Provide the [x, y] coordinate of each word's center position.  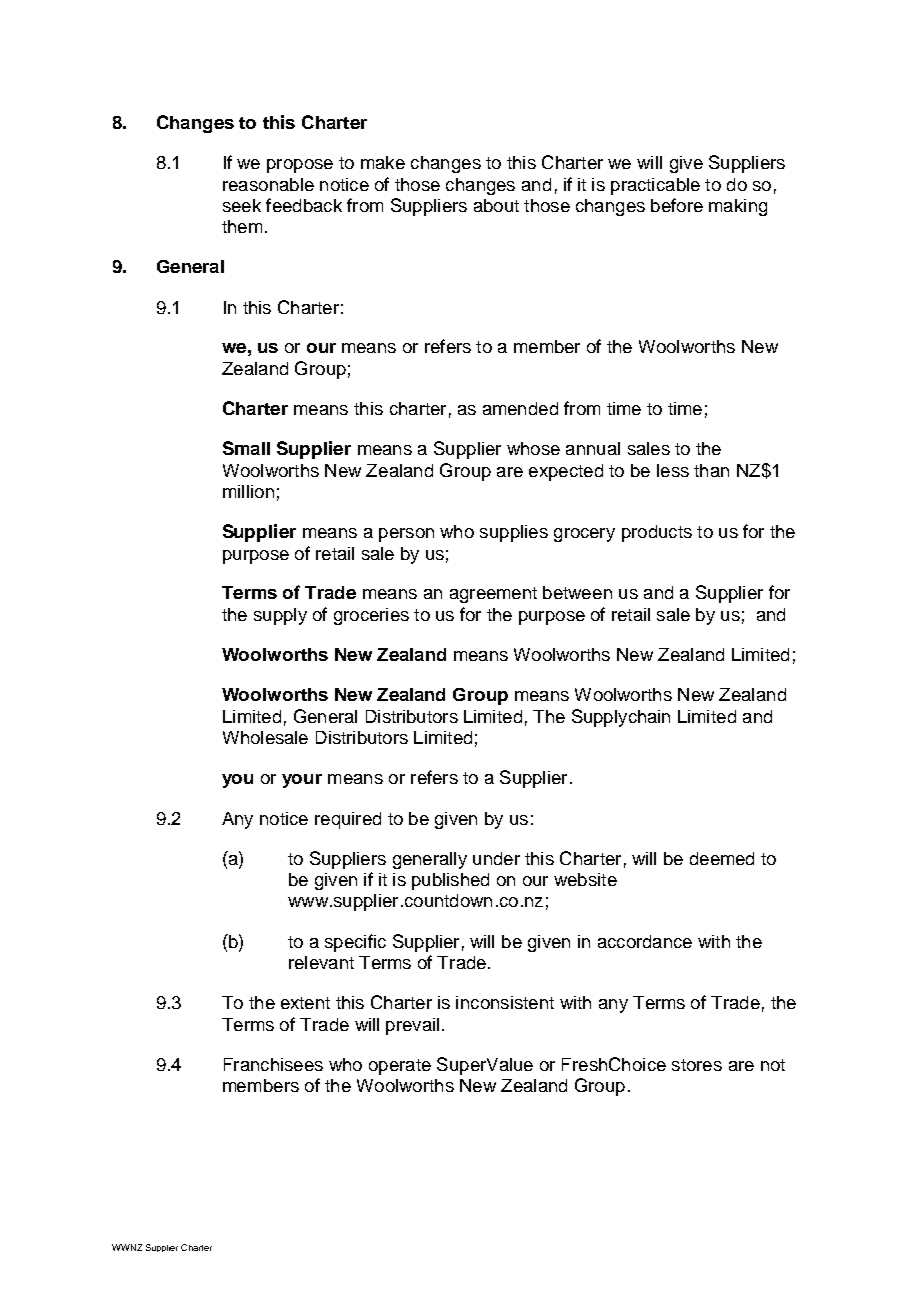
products [657, 533]
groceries [371, 616]
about [496, 205]
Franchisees [273, 1064]
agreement [493, 595]
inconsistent [505, 1002]
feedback [304, 205]
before [677, 205]
